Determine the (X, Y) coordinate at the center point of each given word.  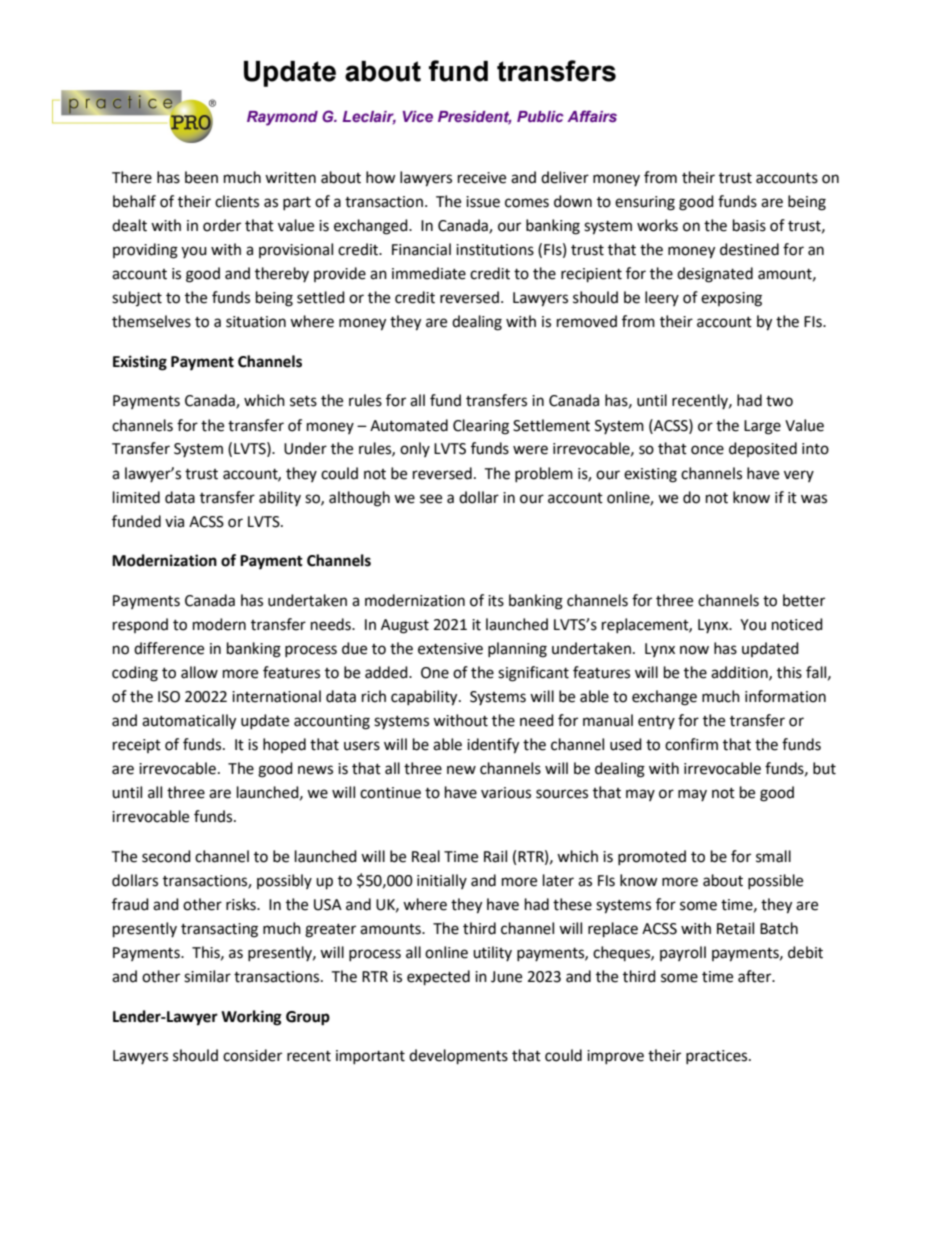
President (474, 117)
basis (749, 225)
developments (458, 1057)
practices (718, 1057)
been (201, 177)
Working (251, 1018)
